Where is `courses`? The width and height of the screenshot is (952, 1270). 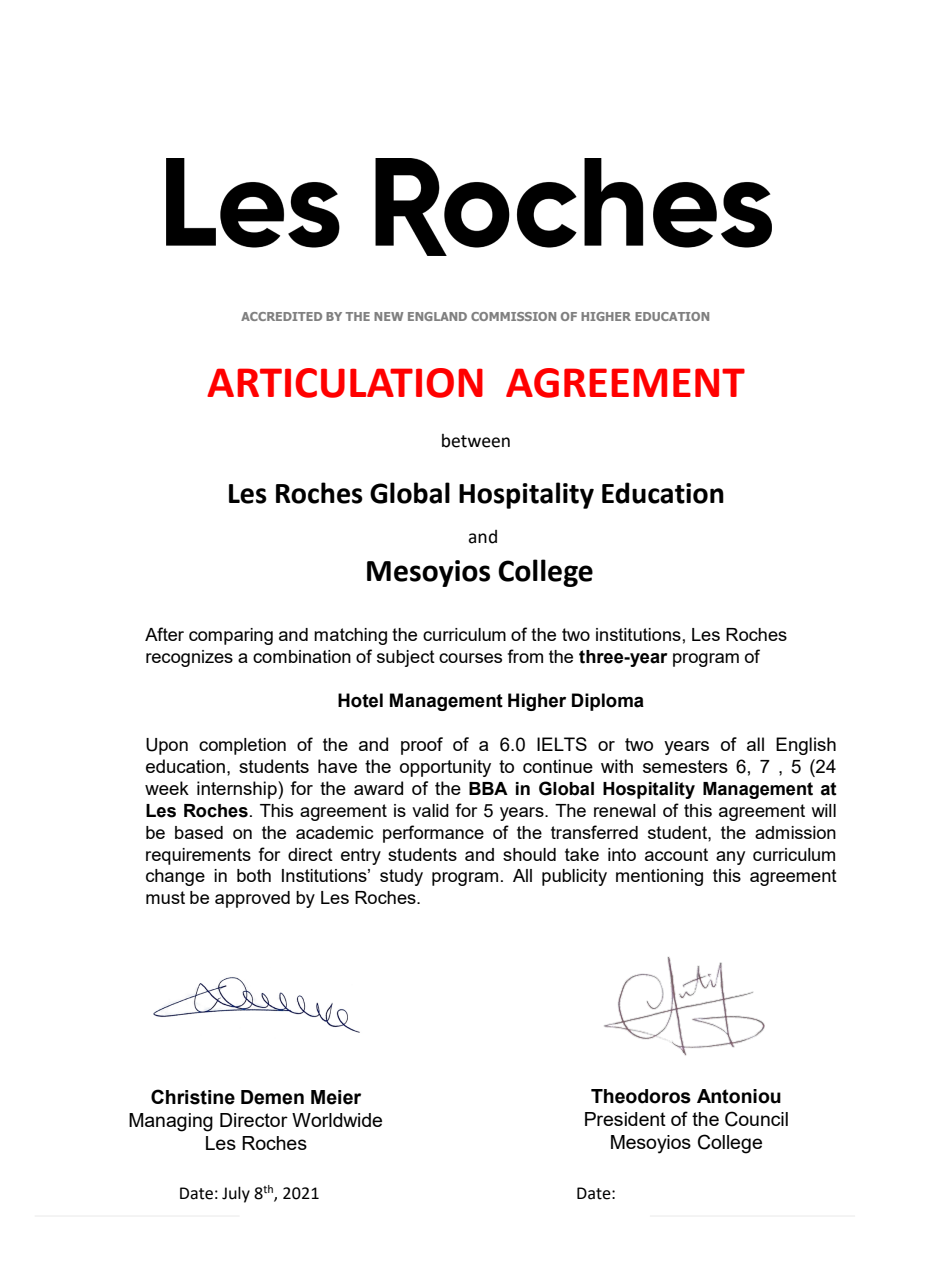 courses is located at coordinates (470, 658).
